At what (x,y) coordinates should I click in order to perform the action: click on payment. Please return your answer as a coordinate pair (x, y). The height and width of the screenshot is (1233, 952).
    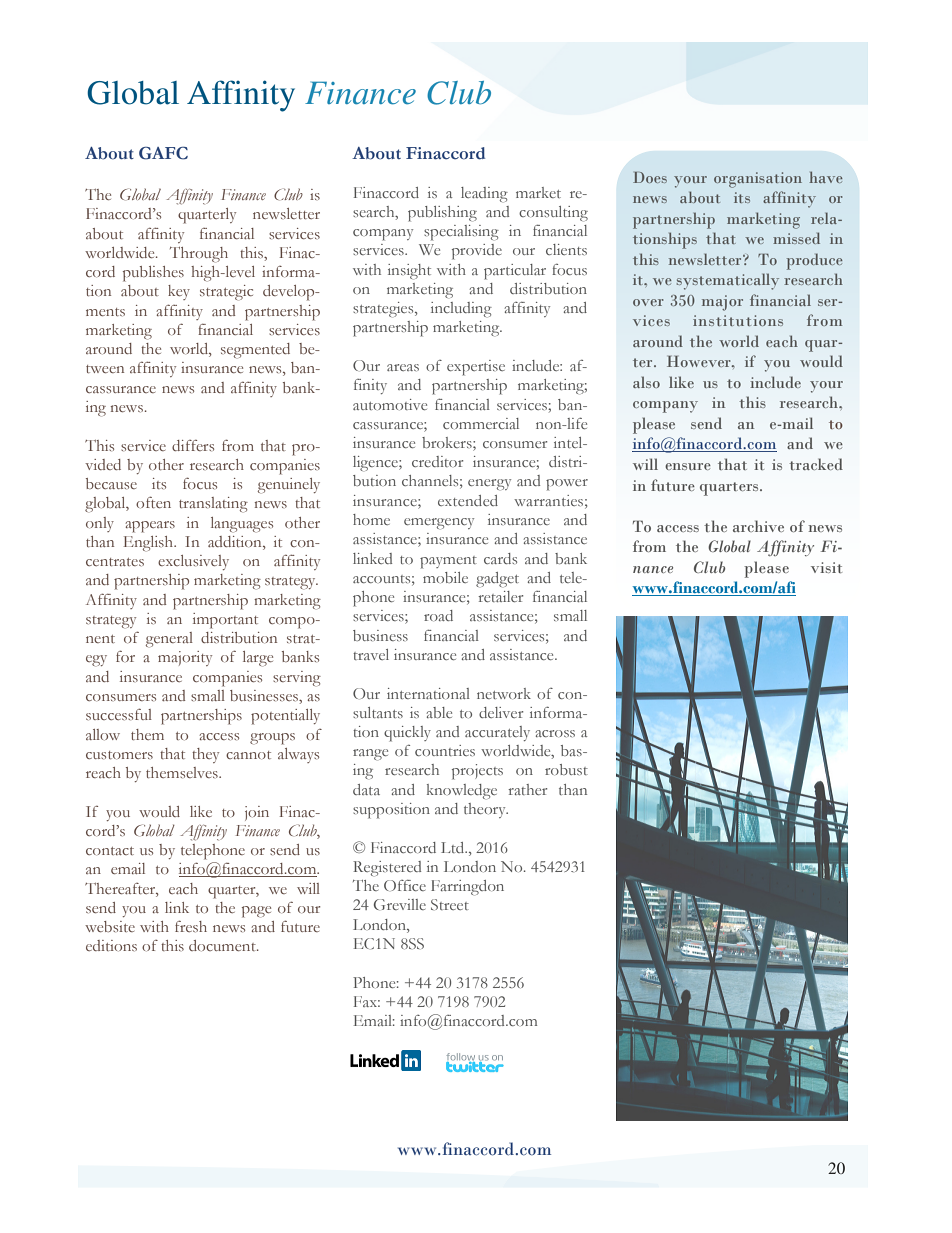
    Looking at the image, I should click on (448, 562).
